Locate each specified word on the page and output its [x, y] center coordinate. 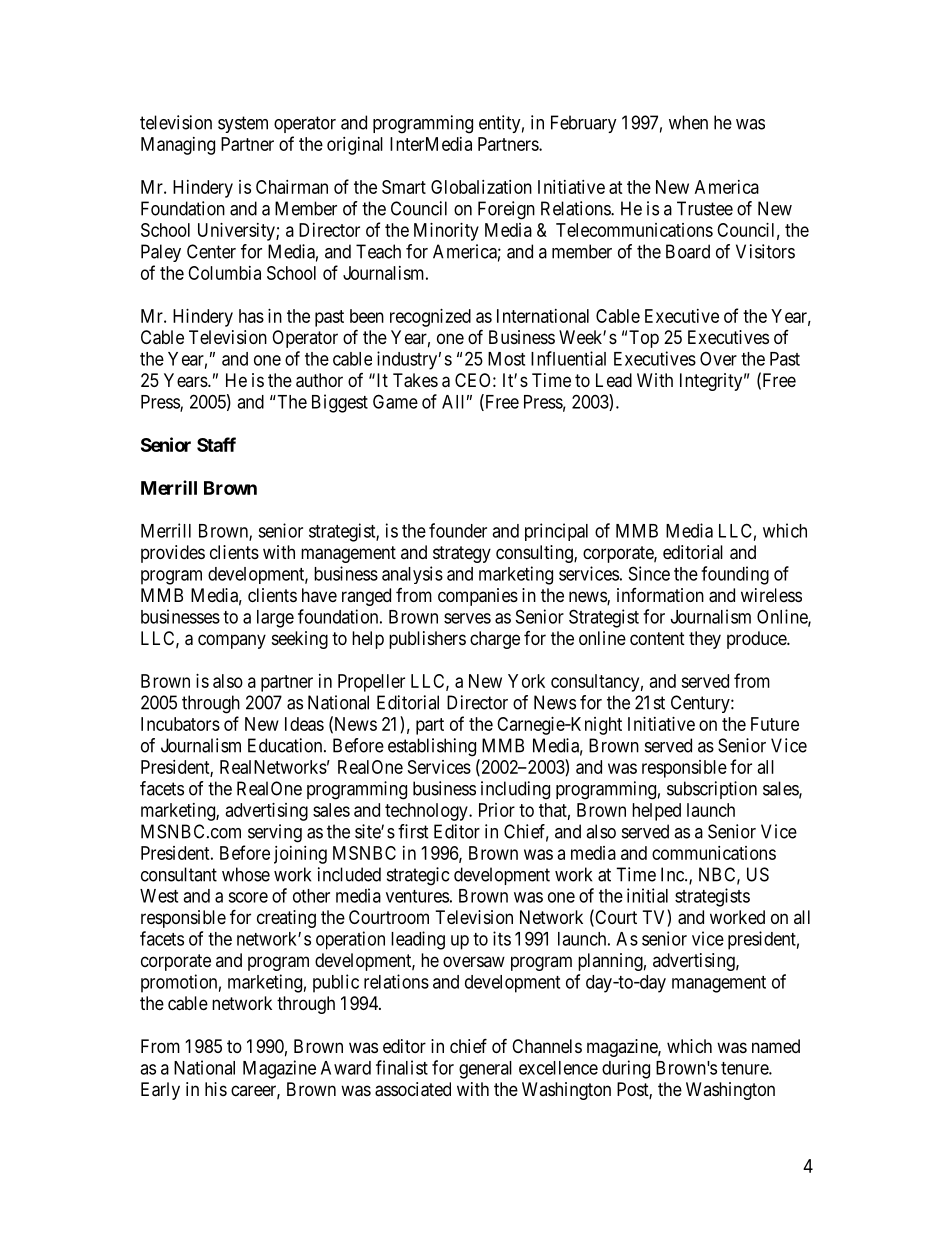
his [216, 1089]
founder [458, 530]
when [688, 122]
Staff [216, 444]
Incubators [180, 724]
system [243, 124]
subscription [712, 790]
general [485, 1070]
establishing [432, 747]
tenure [745, 1068]
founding [735, 575]
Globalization [481, 187]
